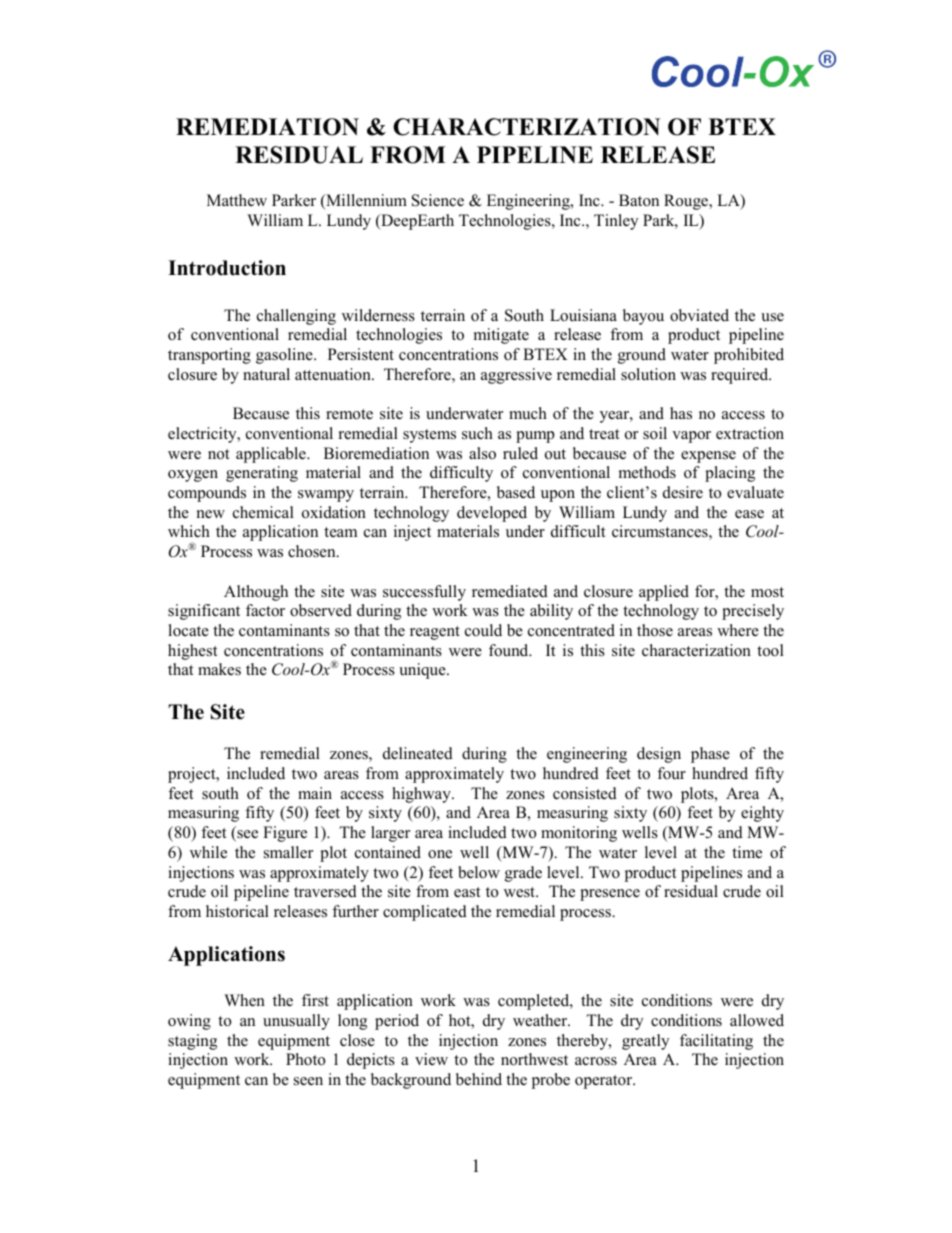  I want to click on Matthew, so click(237, 200).
